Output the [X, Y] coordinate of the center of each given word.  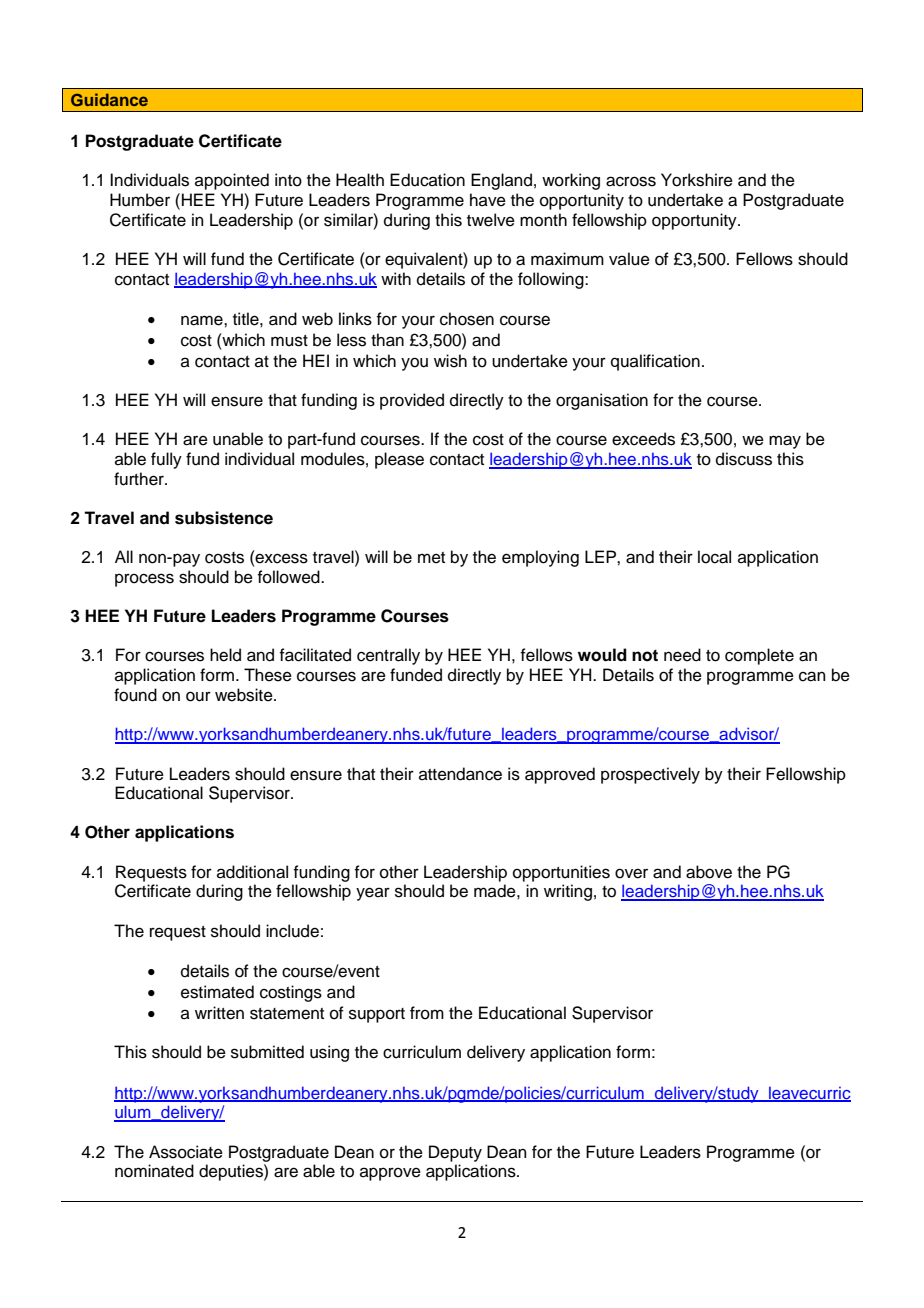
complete [759, 656]
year [373, 894]
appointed [232, 181]
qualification [655, 362]
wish [450, 361]
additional [252, 872]
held [225, 655]
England [501, 181]
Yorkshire [697, 180]
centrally [388, 656]
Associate [186, 1152]
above [709, 872]
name [203, 320]
